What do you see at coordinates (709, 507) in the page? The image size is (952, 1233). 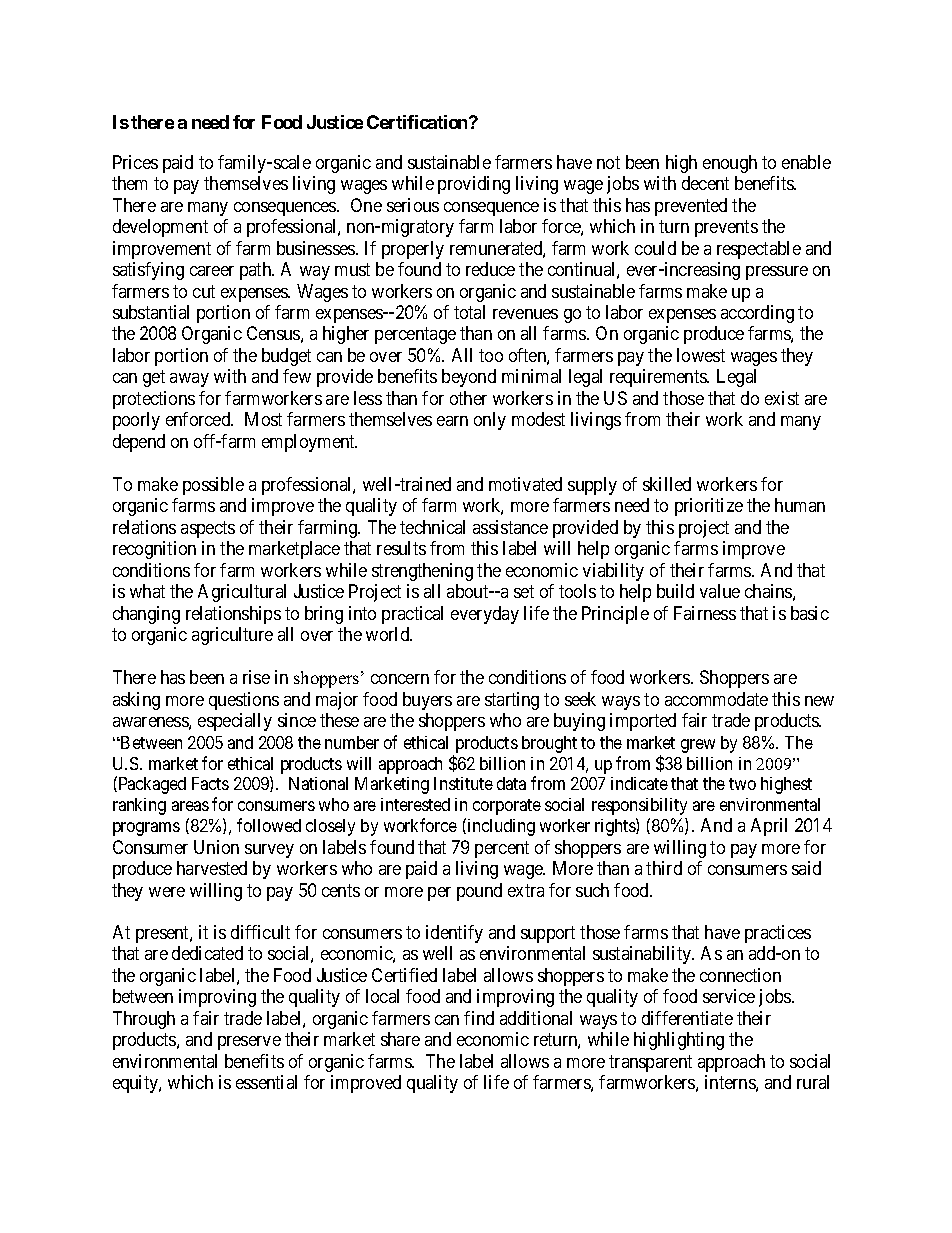 I see `prioritize` at bounding box center [709, 507].
